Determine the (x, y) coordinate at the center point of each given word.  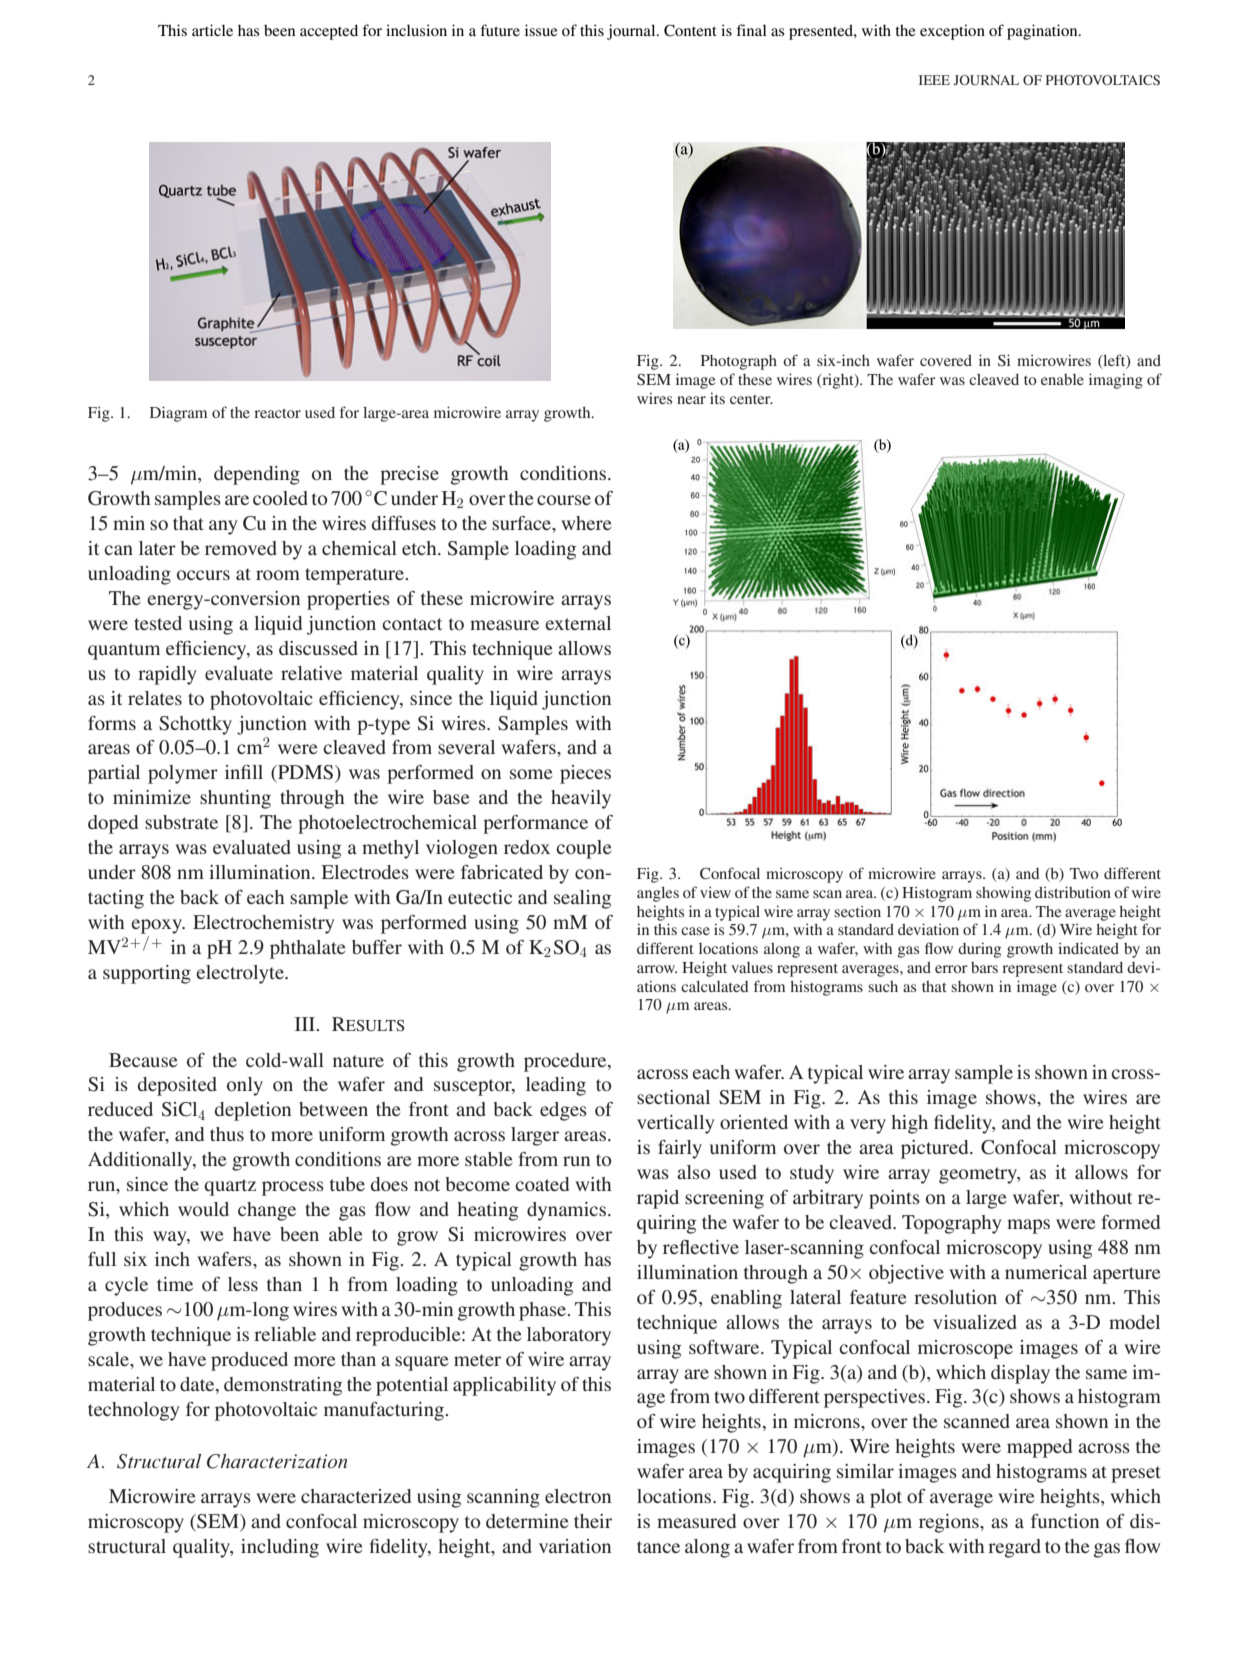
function (1065, 1521)
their (593, 1521)
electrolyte (241, 974)
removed (241, 548)
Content (690, 30)
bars (984, 967)
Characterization (277, 1461)
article (212, 30)
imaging (1116, 381)
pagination (1043, 32)
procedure (566, 1062)
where (586, 523)
